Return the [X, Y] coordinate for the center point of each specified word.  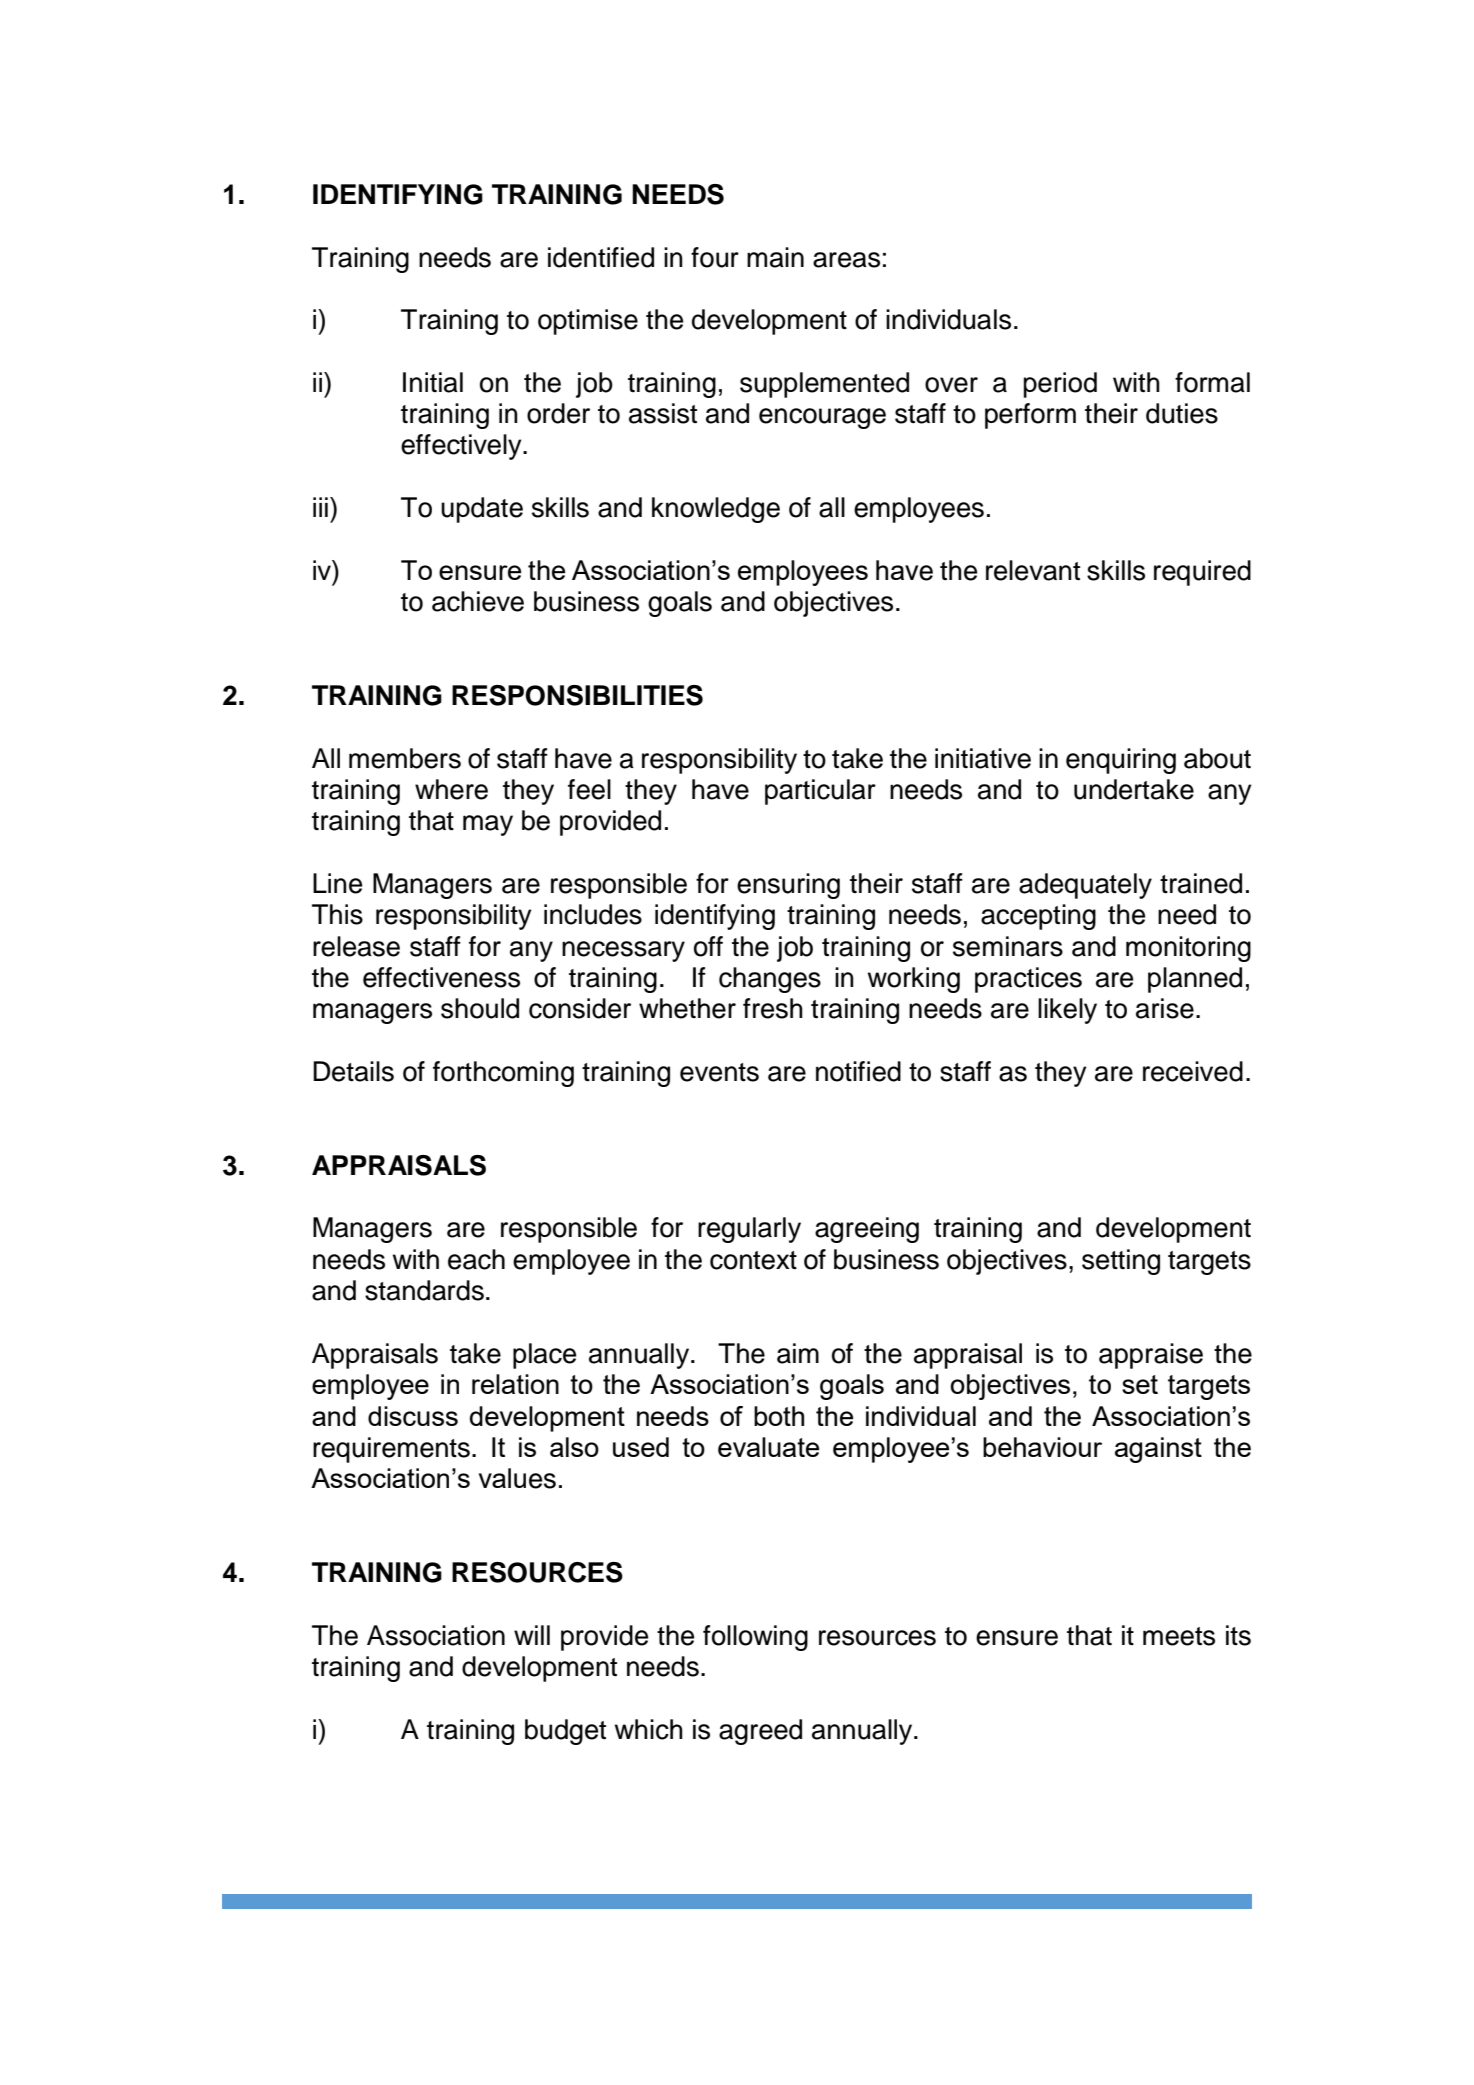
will [532, 1635]
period [1060, 385]
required [1202, 573]
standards [424, 1290]
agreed [760, 1732]
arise [1165, 1008]
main [775, 257]
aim [798, 1353]
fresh [773, 1008]
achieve [478, 601]
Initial [433, 382]
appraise [1151, 1356]
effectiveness [441, 977]
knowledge [716, 510]
